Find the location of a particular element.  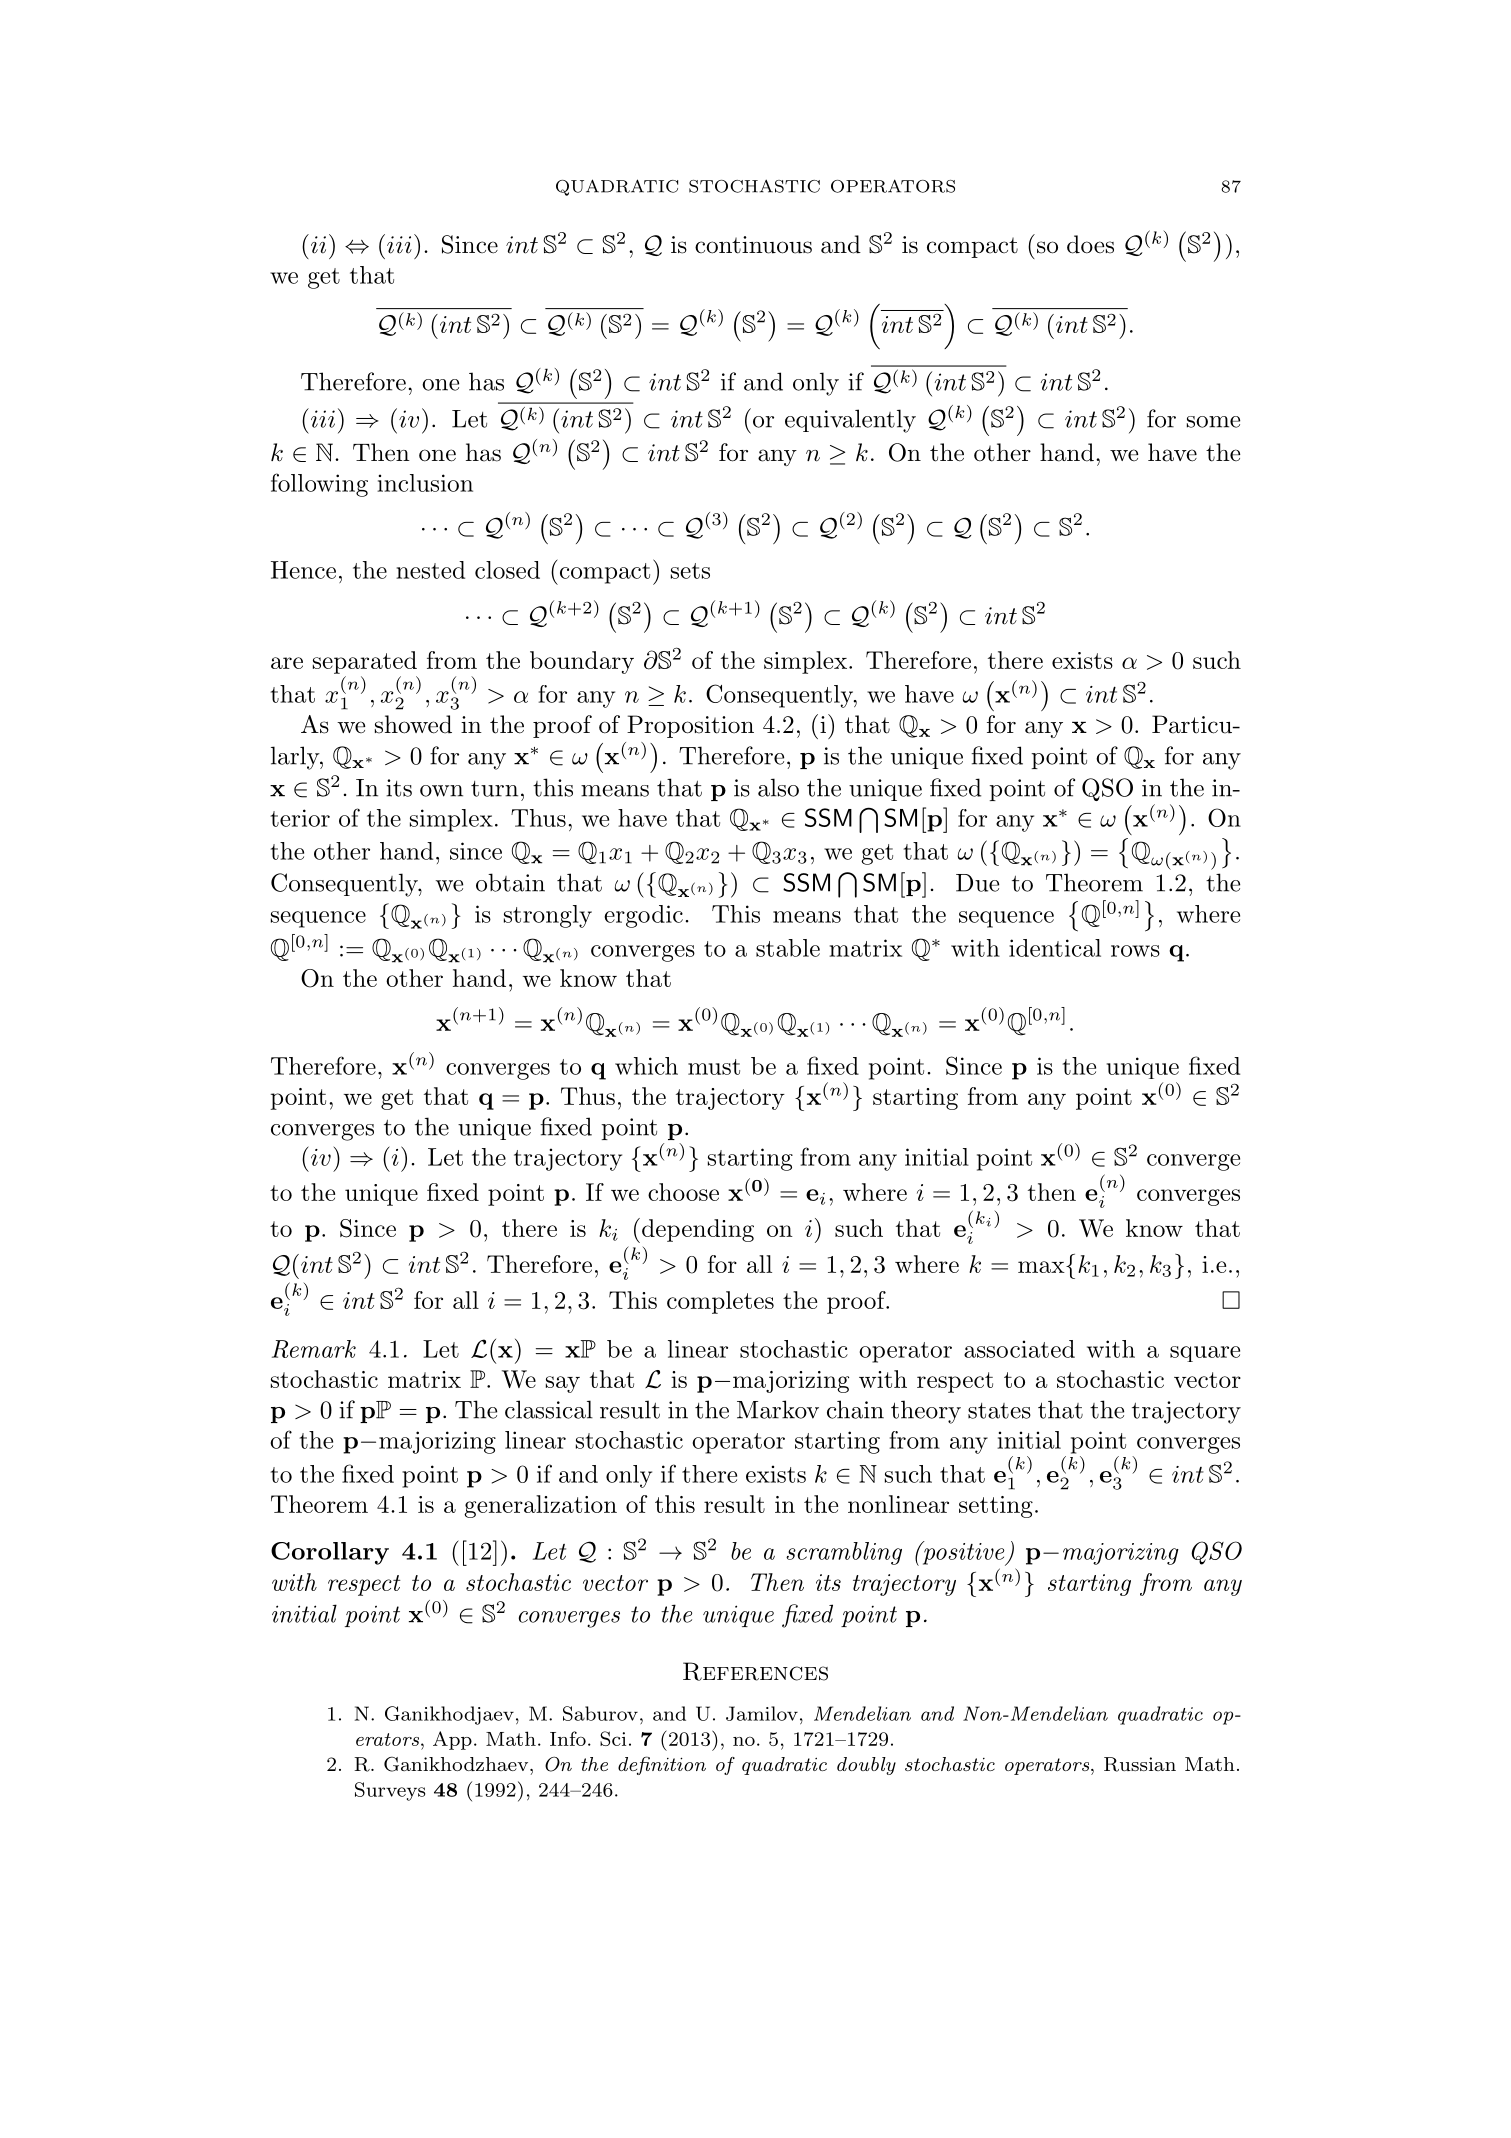

Surveys is located at coordinates (390, 1791).
